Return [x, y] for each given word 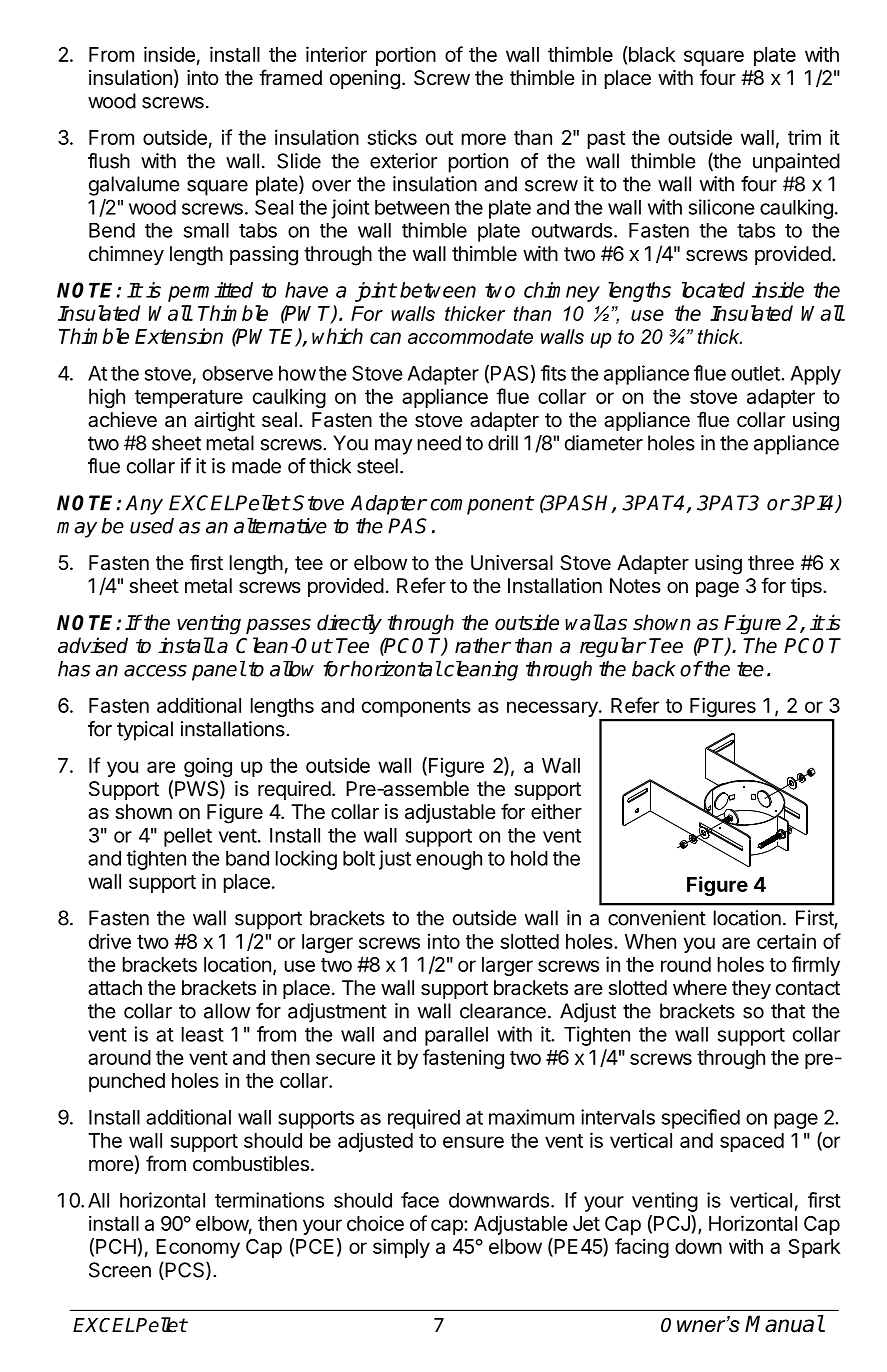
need [439, 443]
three [771, 562]
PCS [185, 1270]
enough [449, 860]
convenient [657, 918]
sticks [392, 137]
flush [109, 161]
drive [110, 941]
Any [144, 505]
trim [804, 137]
